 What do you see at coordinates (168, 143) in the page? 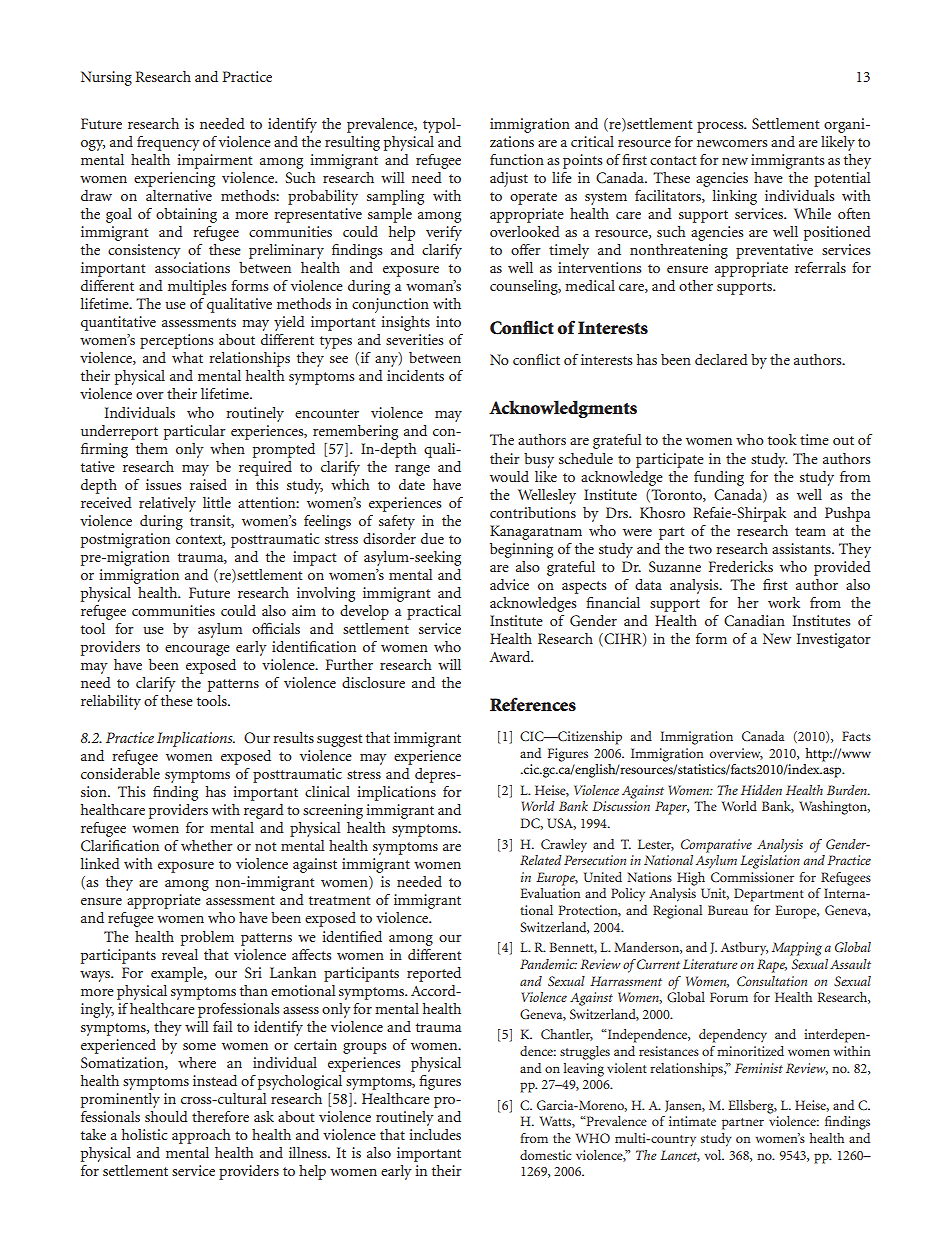
I see `frequency` at bounding box center [168, 143].
